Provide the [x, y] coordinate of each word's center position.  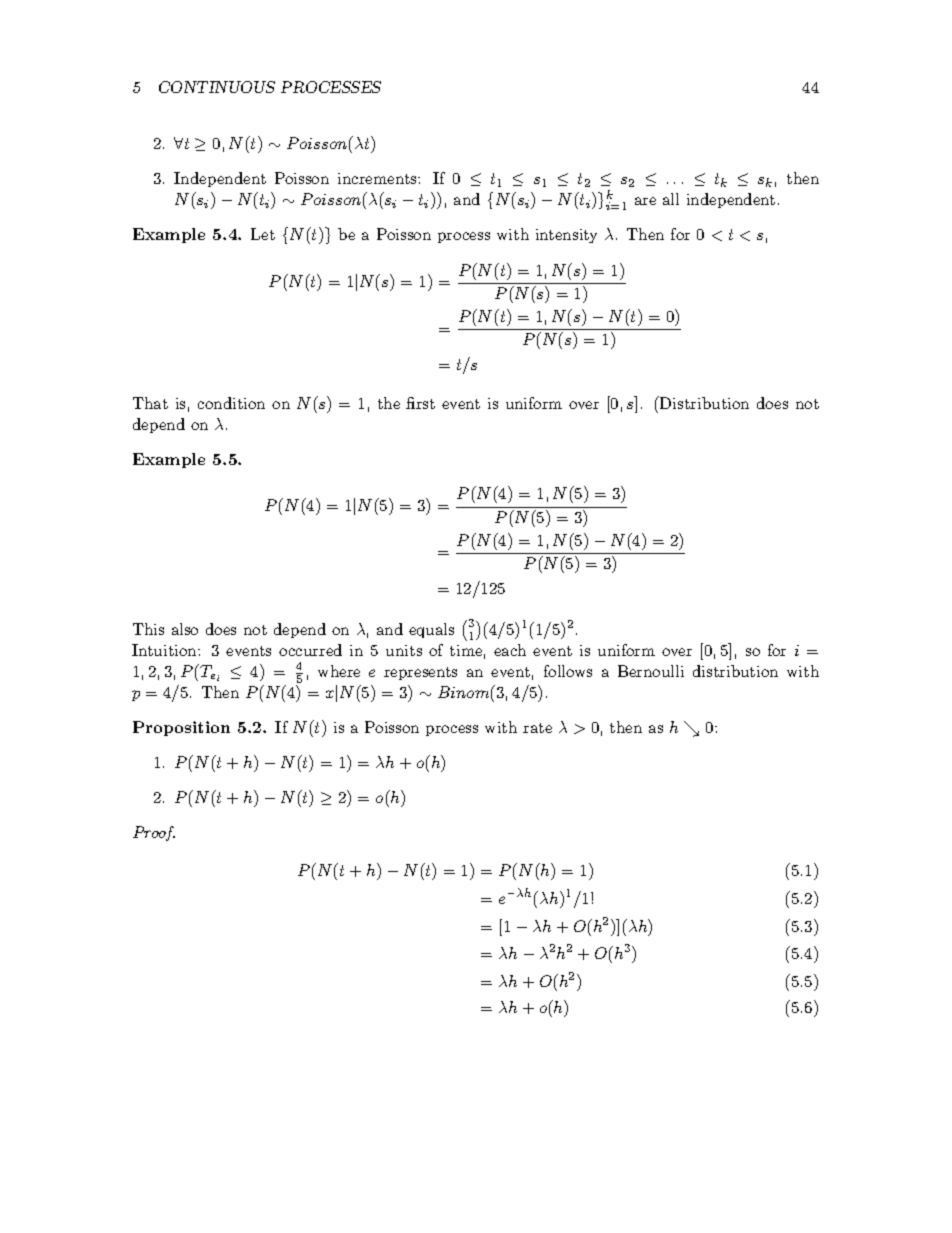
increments [378, 178]
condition [231, 403]
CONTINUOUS [217, 87]
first [420, 403]
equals [431, 630]
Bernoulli [651, 671]
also [185, 629]
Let [263, 234]
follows [568, 671]
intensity [566, 236]
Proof [154, 833]
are [645, 201]
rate [537, 728]
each [510, 650]
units [404, 650]
